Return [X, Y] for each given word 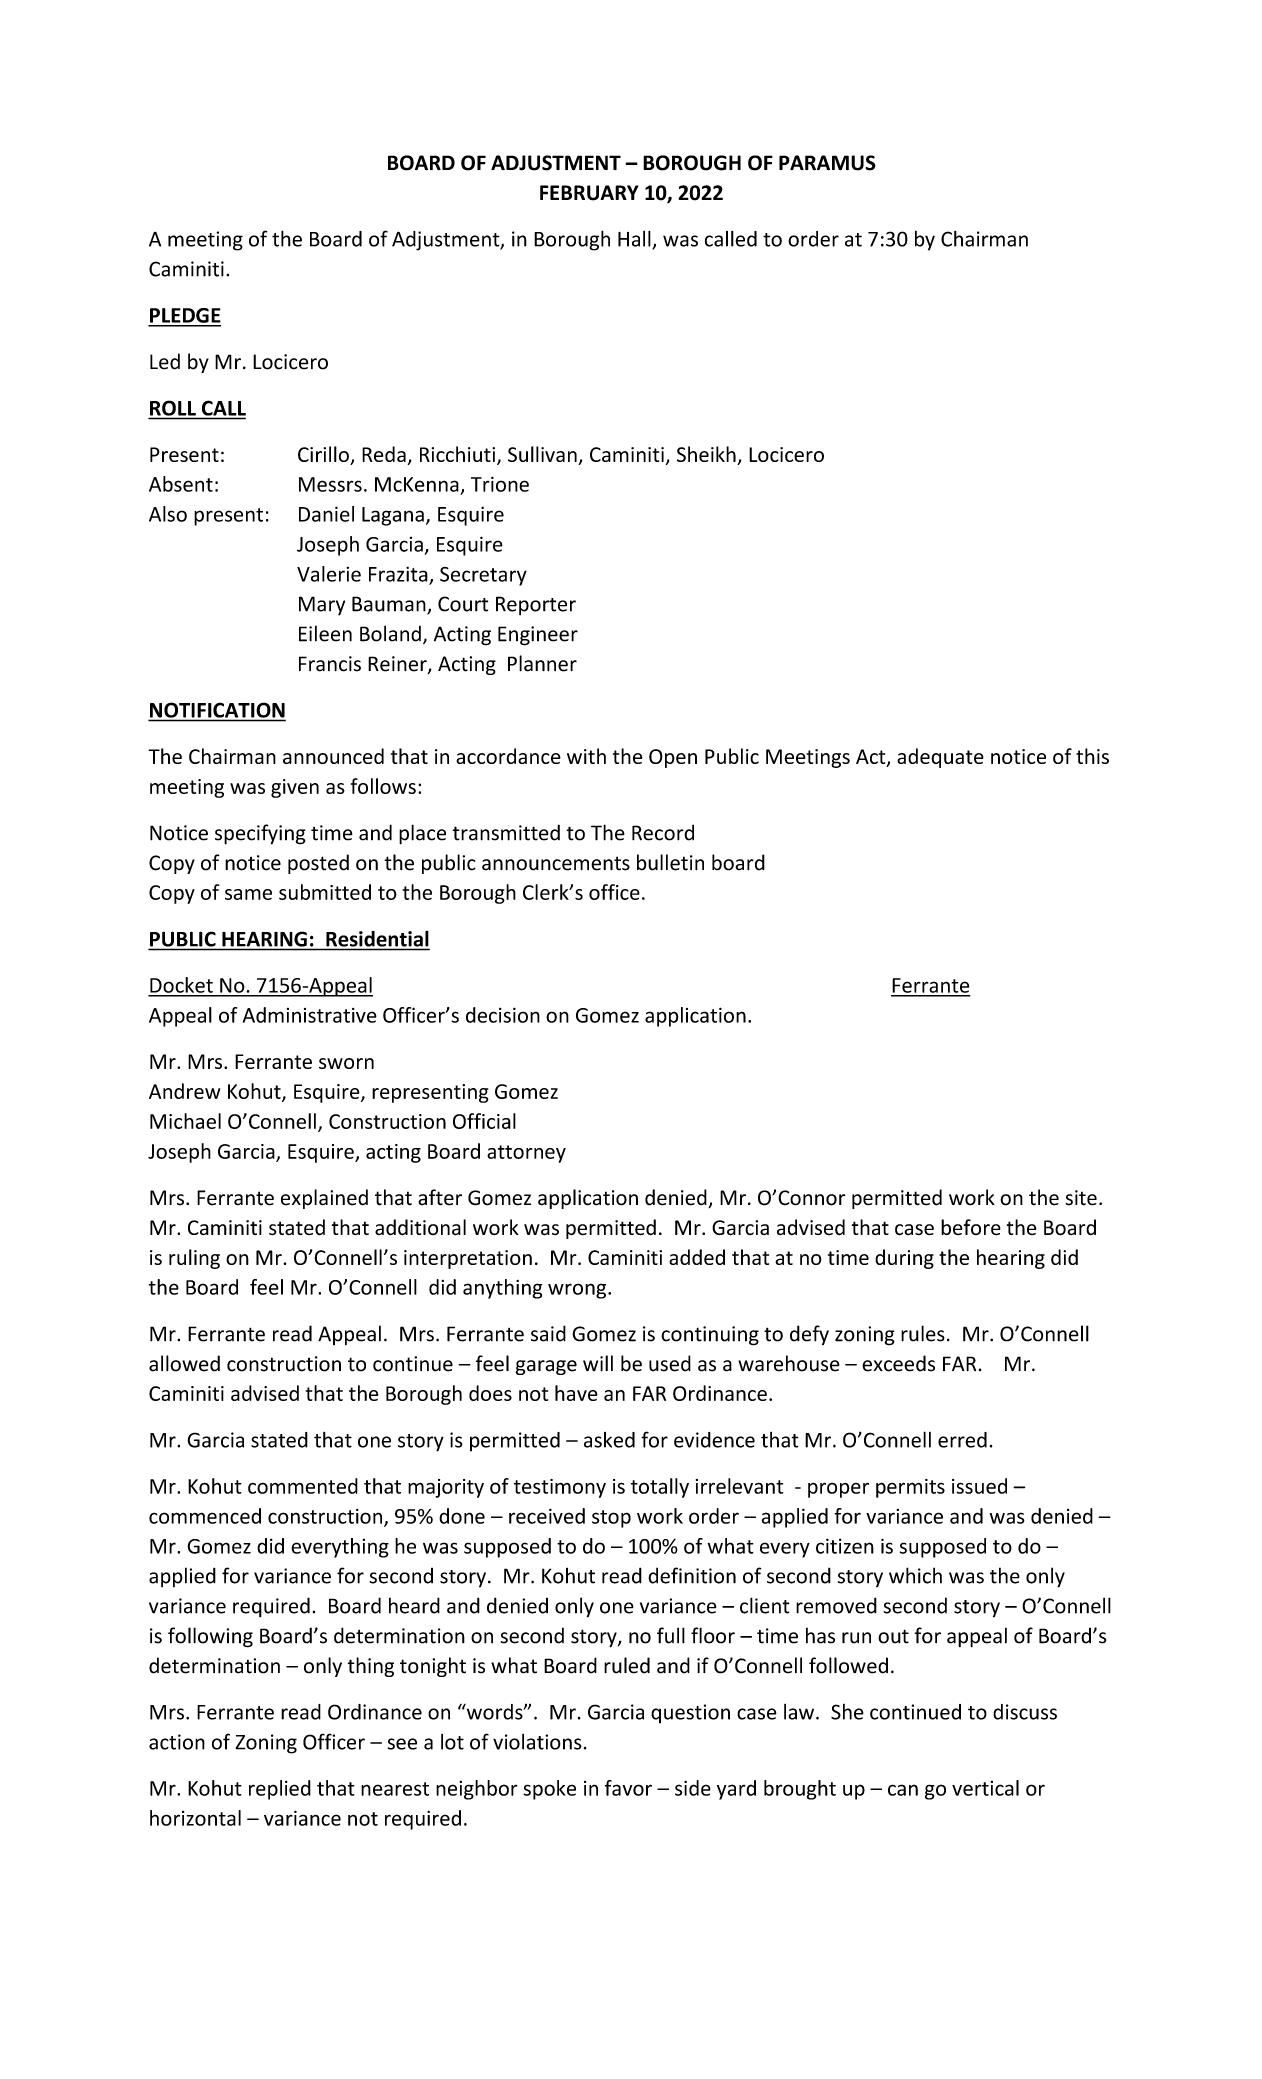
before [971, 1227]
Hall [635, 239]
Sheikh [707, 455]
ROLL [173, 408]
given [295, 788]
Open [673, 758]
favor [628, 1788]
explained [324, 1199]
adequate [940, 758]
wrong [578, 1291]
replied [280, 1790]
